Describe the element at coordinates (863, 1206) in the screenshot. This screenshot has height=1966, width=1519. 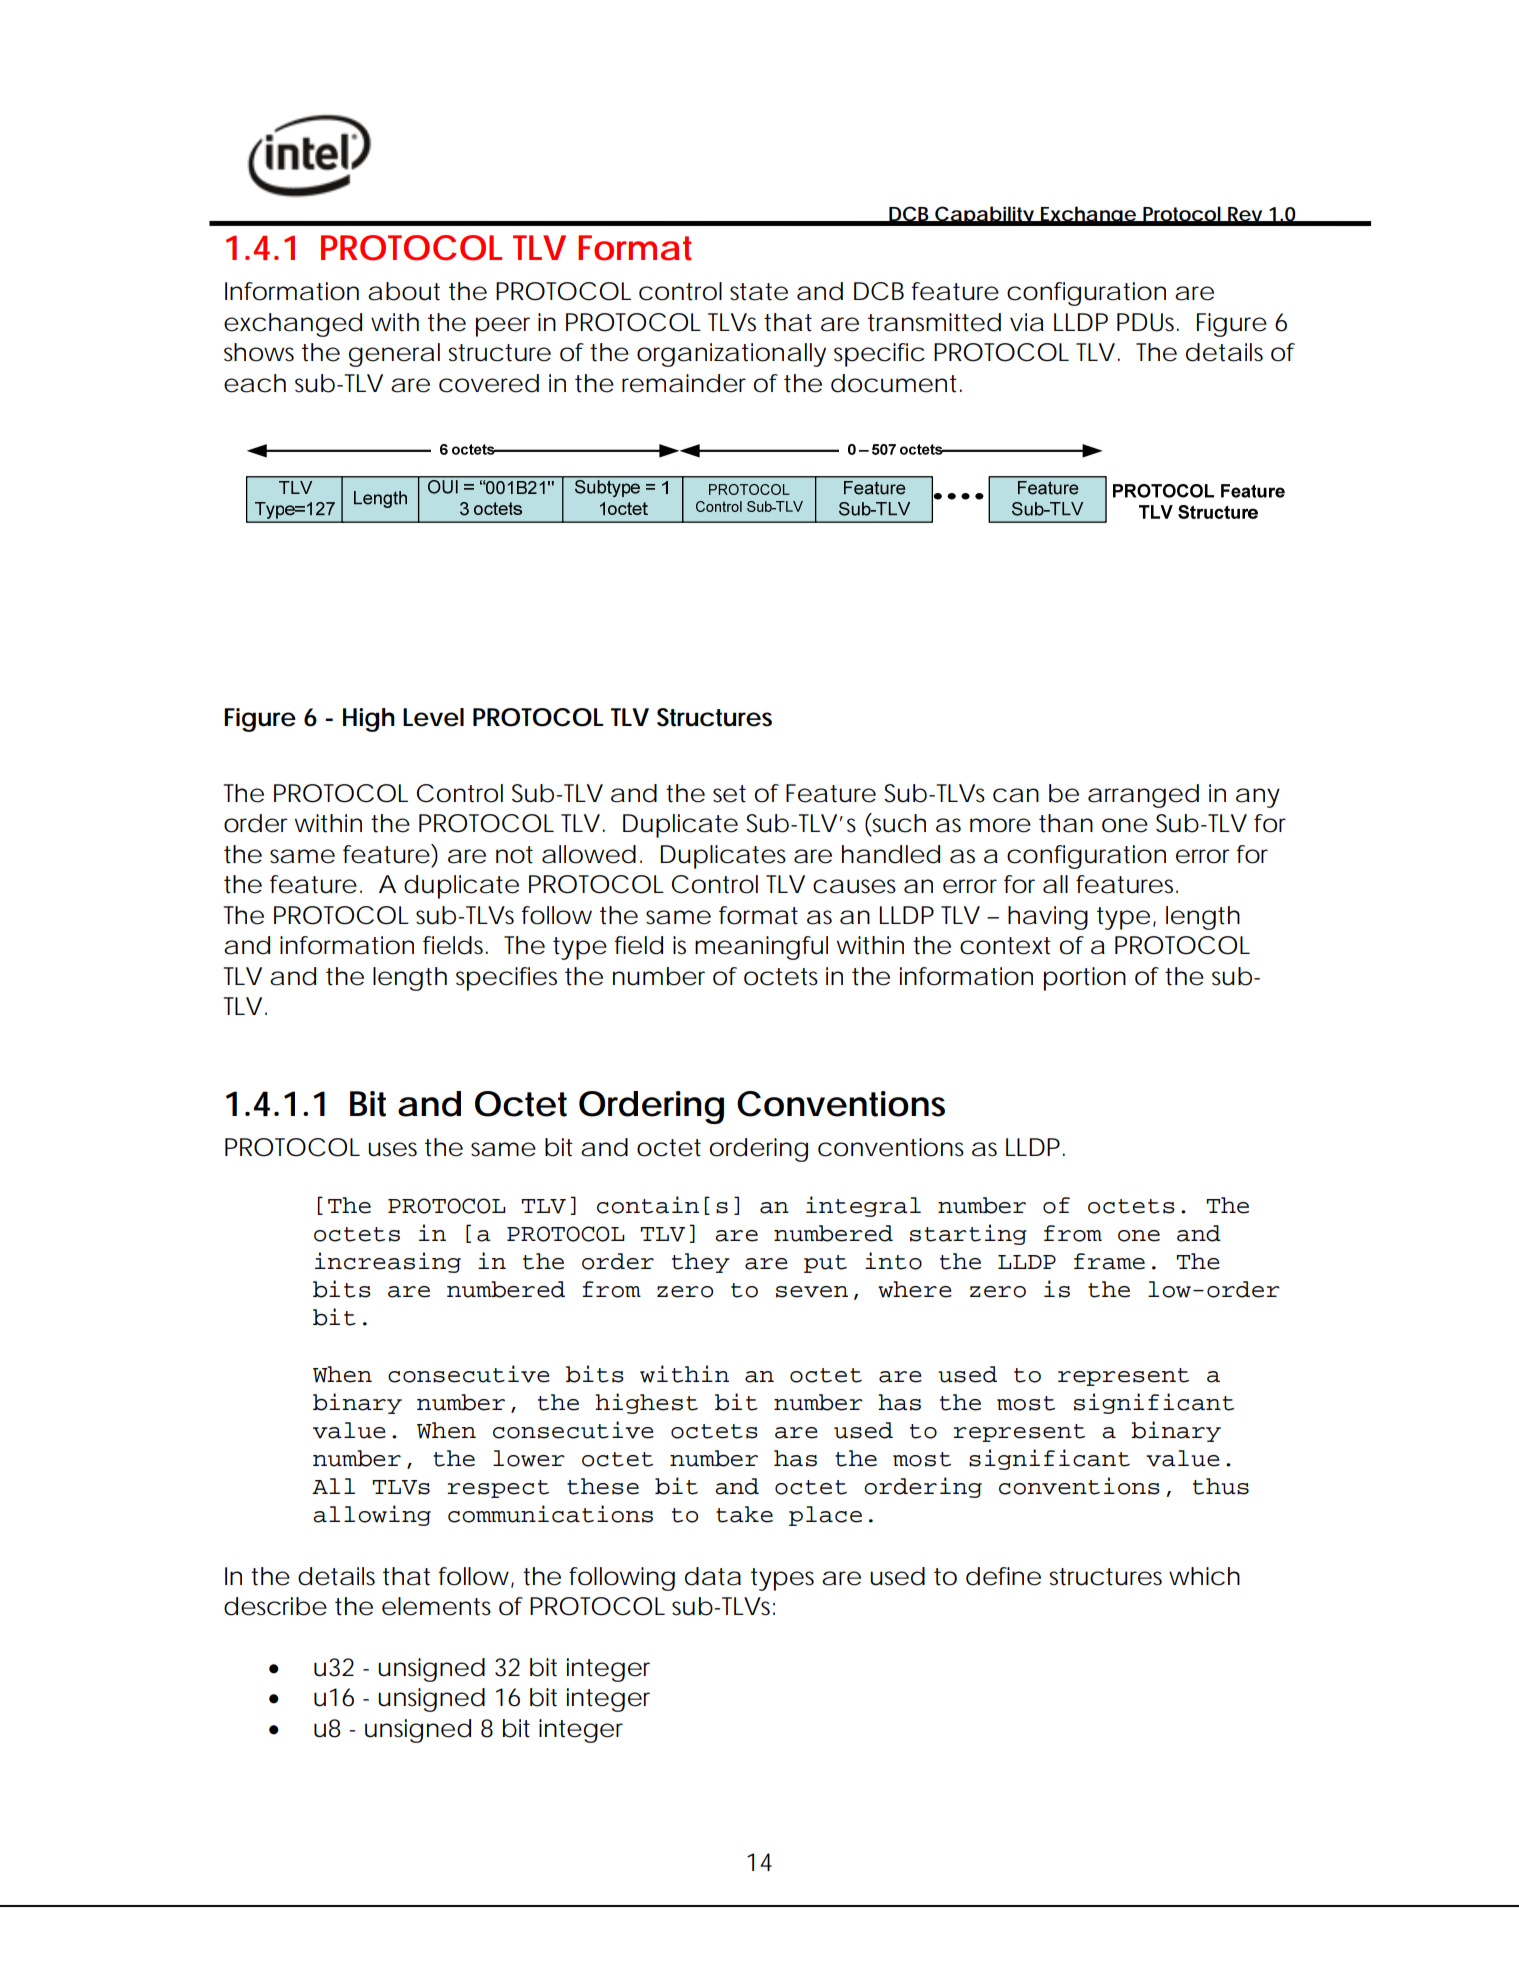
I see `integral` at that location.
